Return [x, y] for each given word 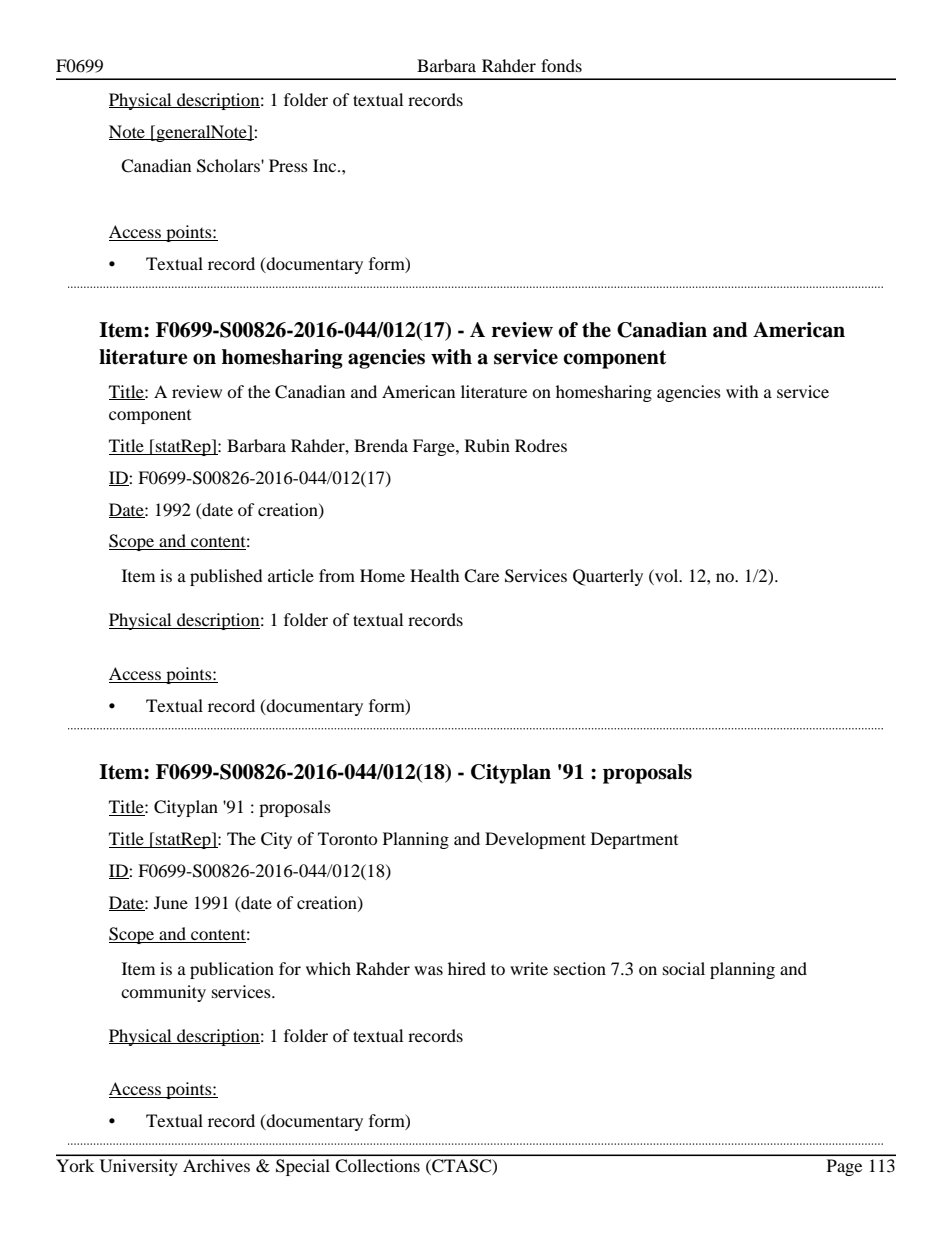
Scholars [229, 166]
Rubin [487, 445]
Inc [326, 165]
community [163, 993]
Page [844, 1167]
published [226, 577]
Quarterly [608, 577]
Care [481, 576]
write [529, 968]
